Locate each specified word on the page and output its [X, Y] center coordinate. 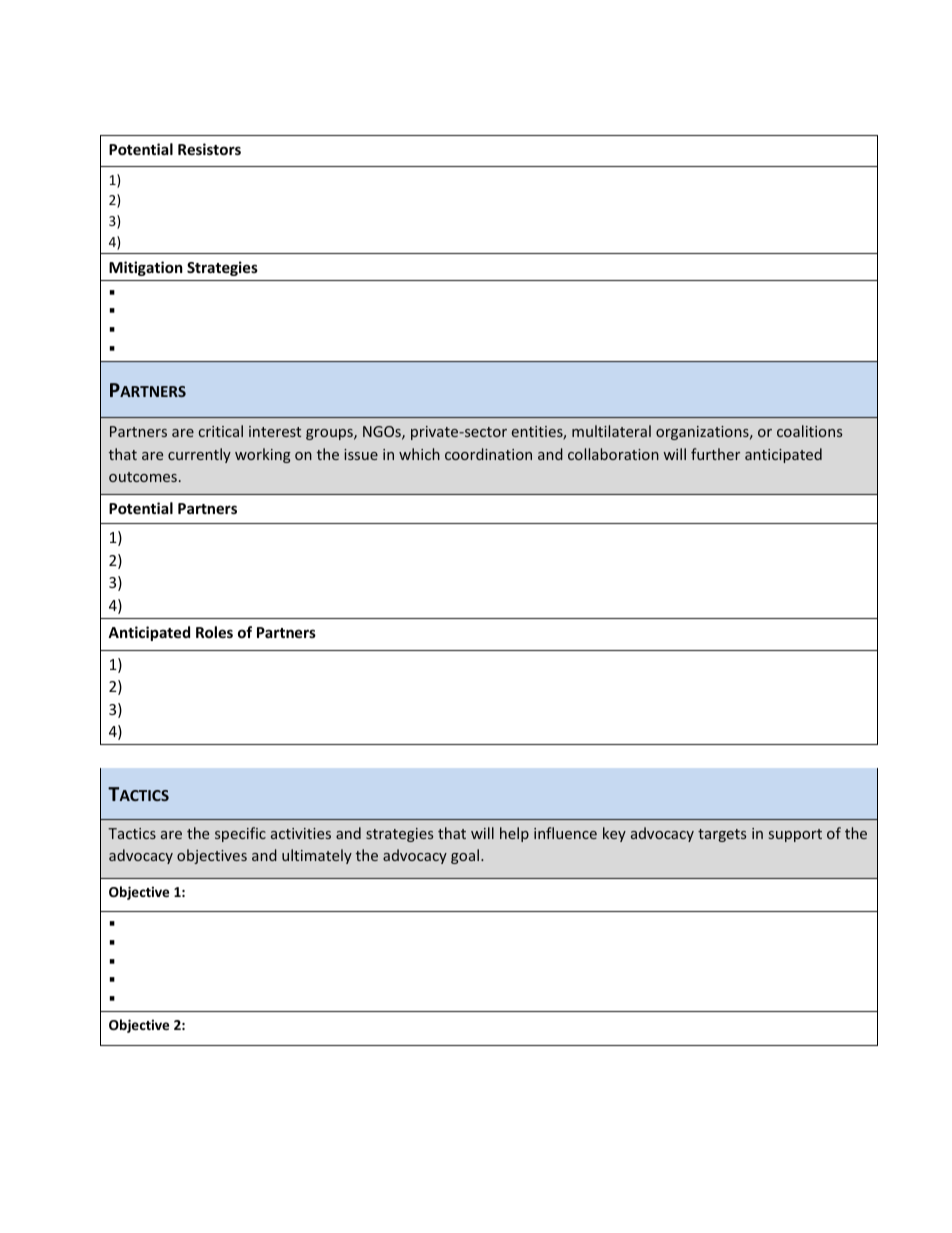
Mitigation [146, 268]
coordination [488, 454]
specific [240, 834]
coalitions [809, 431]
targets [722, 835]
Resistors [209, 149]
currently [199, 455]
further [715, 454]
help [514, 834]
